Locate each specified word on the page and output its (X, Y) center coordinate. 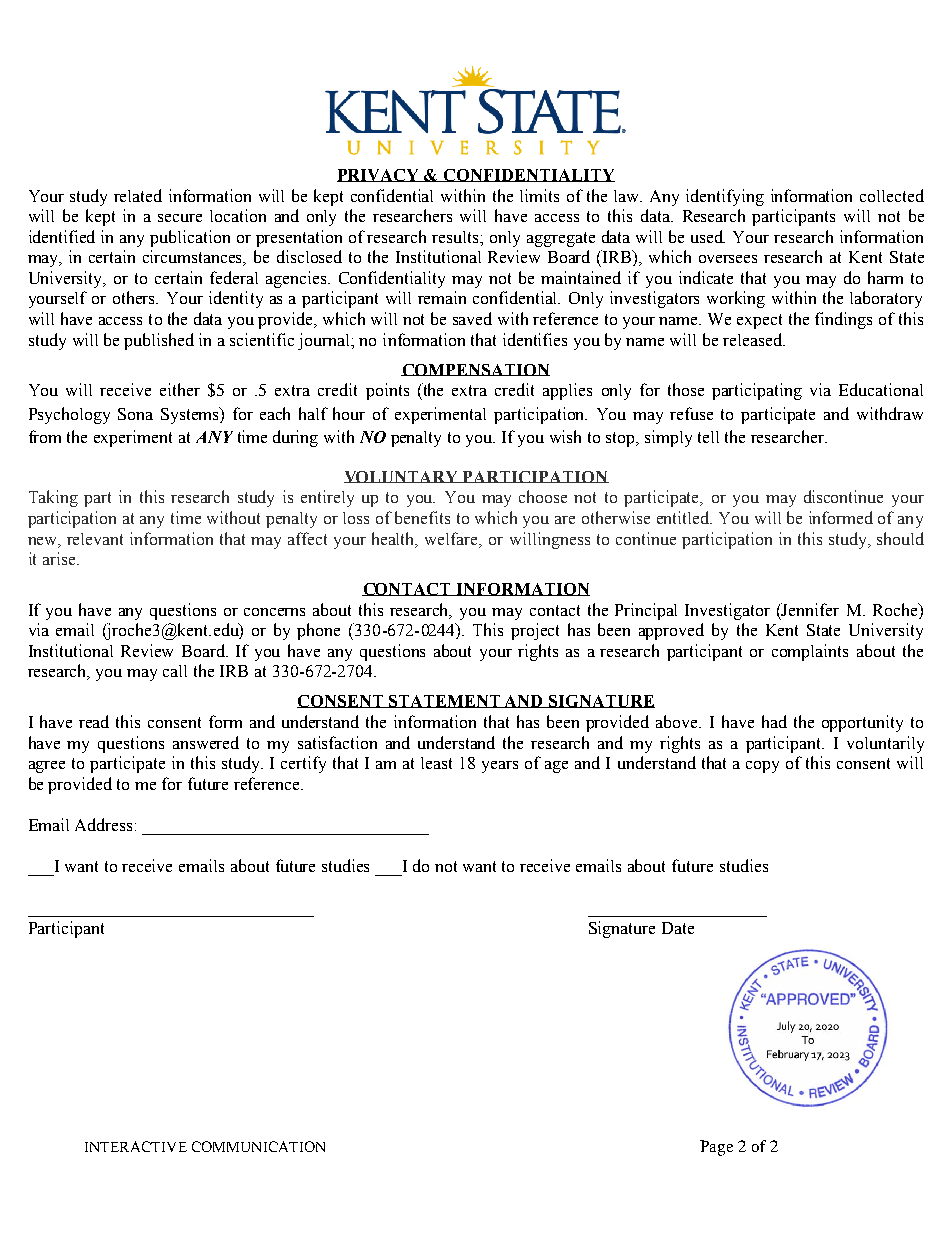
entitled (684, 517)
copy (762, 767)
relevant (95, 539)
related (138, 195)
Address (103, 824)
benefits (422, 517)
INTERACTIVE (136, 1146)
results (457, 237)
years (500, 767)
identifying (725, 197)
